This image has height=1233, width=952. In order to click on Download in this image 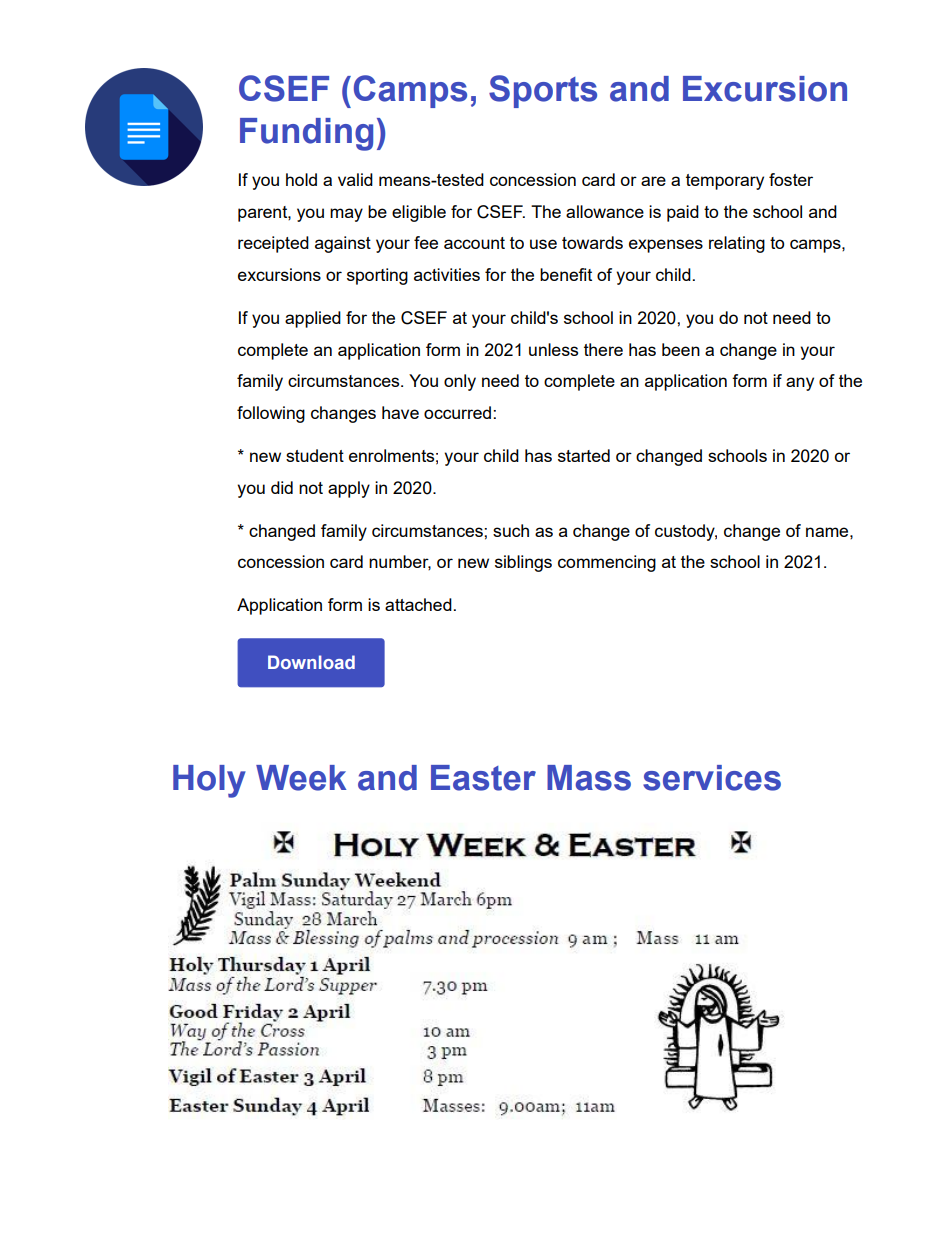, I will do `click(311, 662)`.
